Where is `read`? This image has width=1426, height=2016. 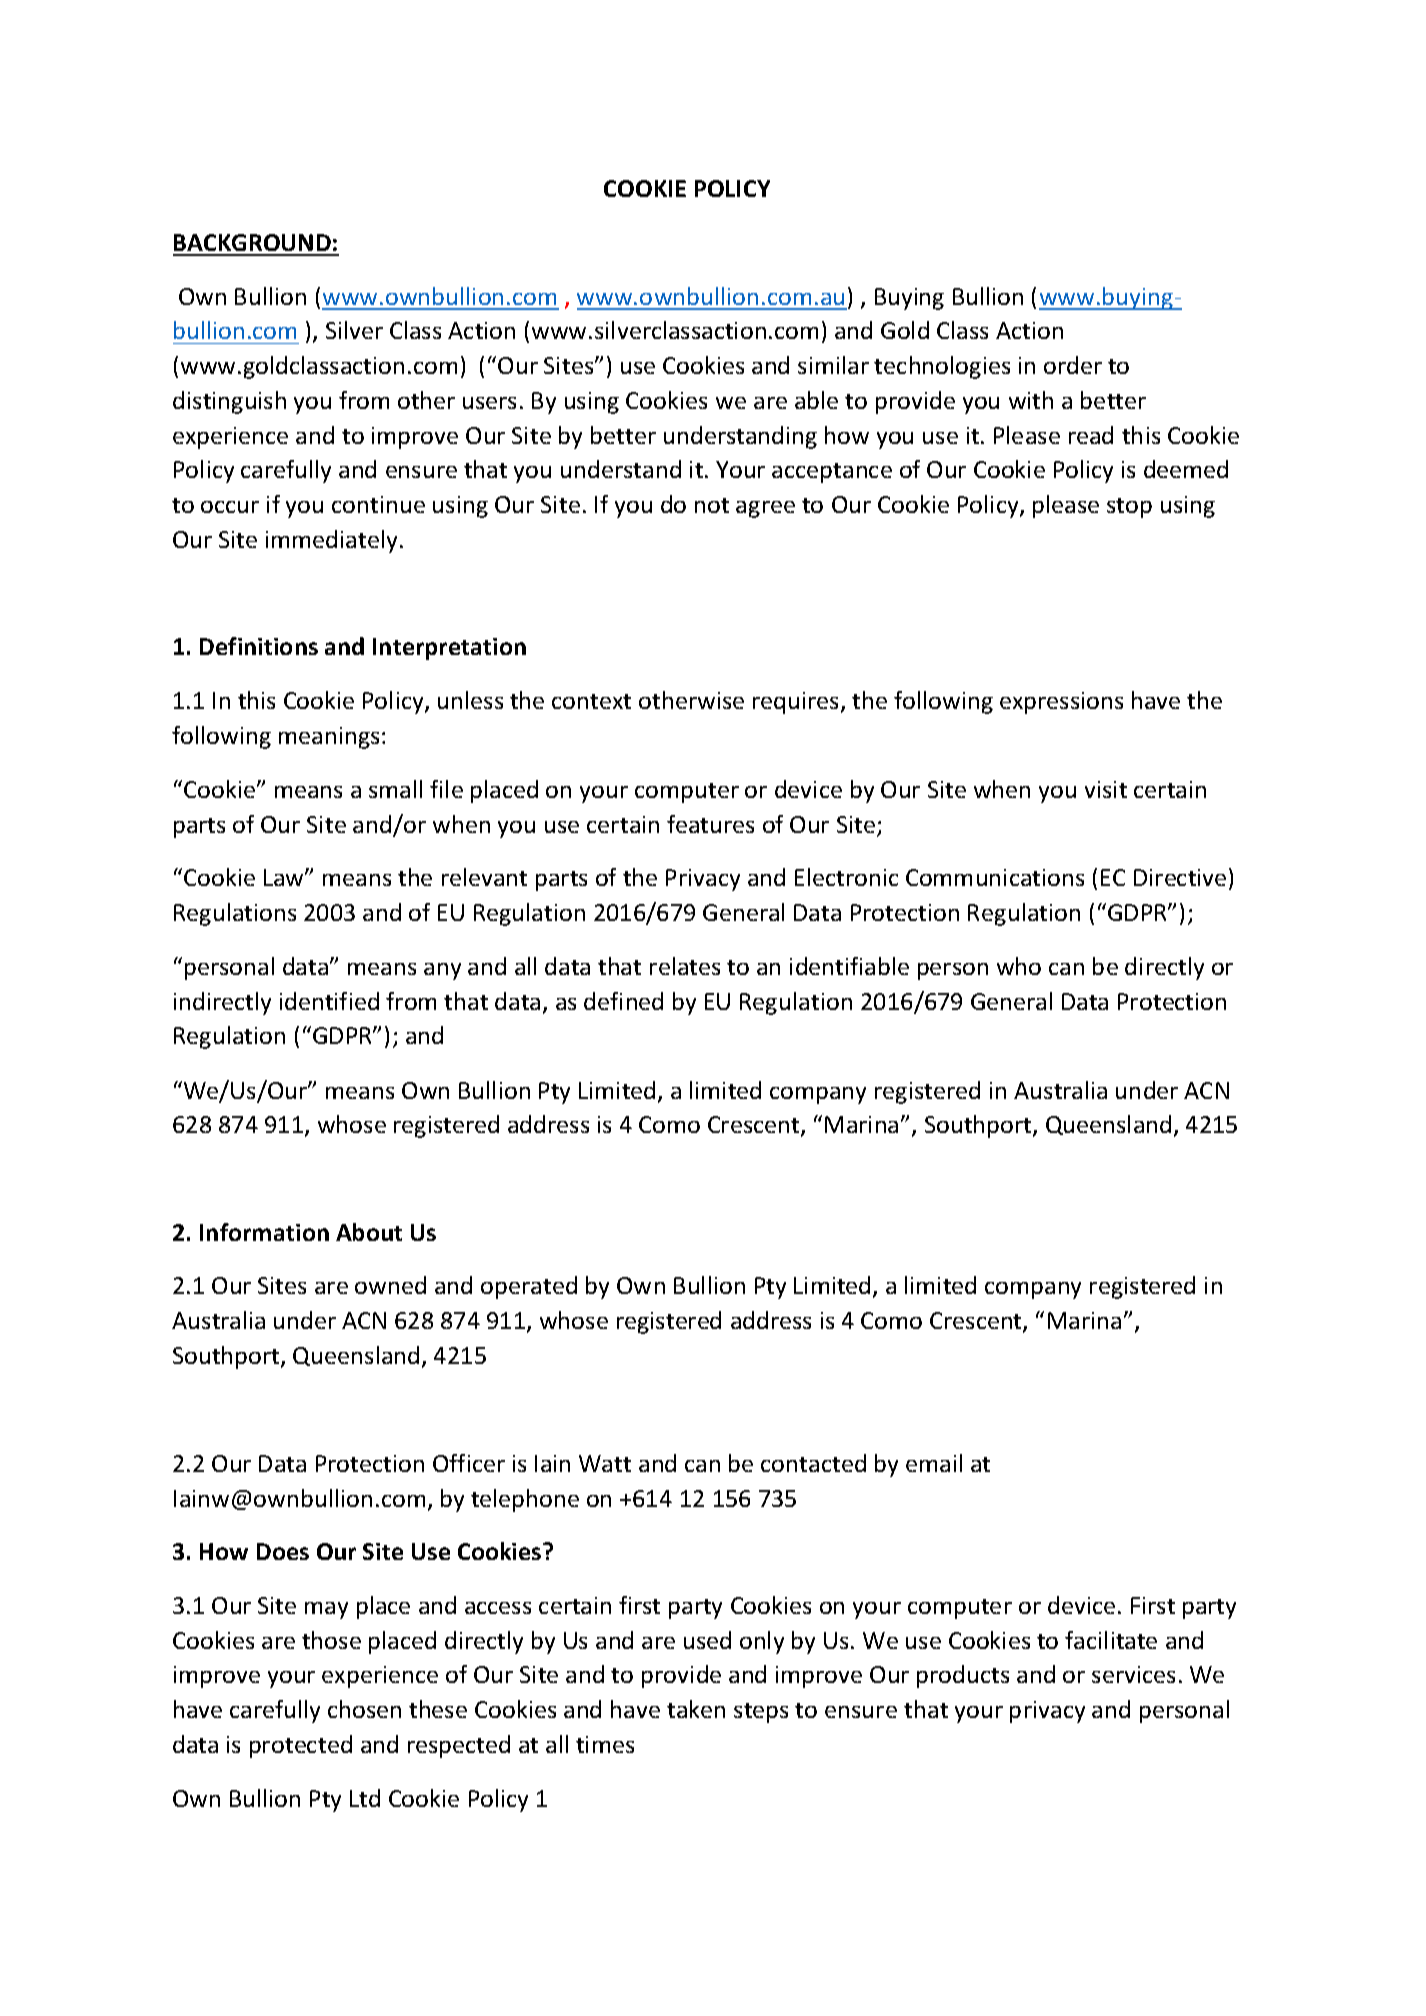
read is located at coordinates (1091, 435).
